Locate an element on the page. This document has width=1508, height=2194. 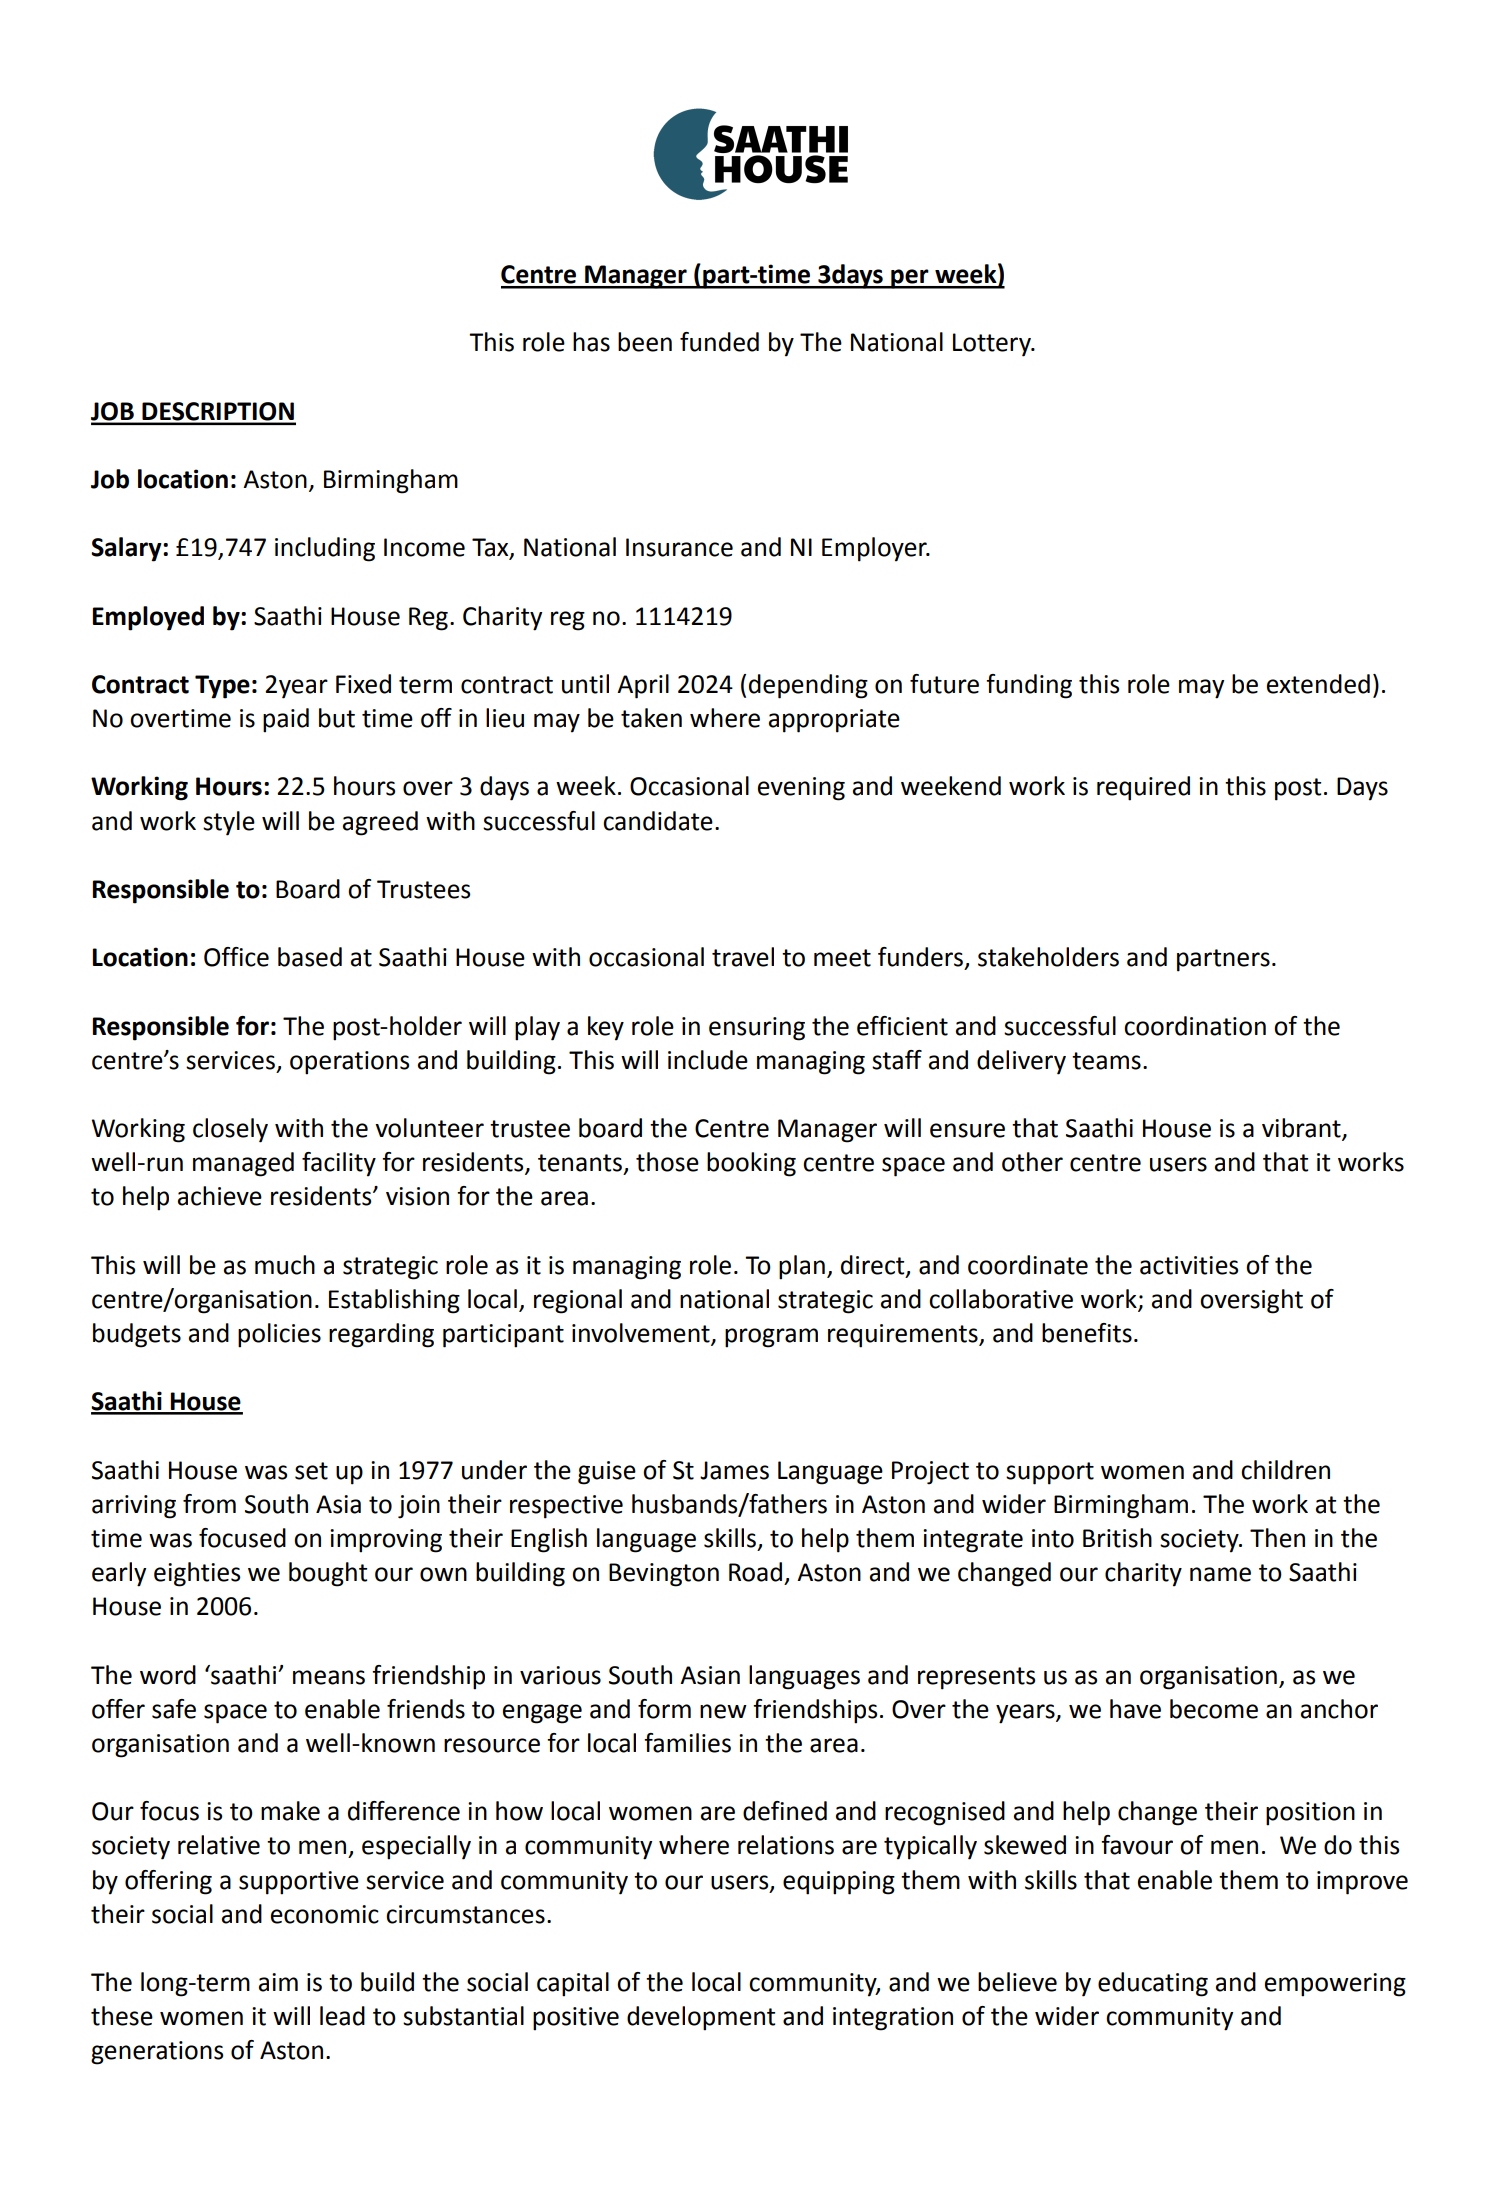
including is located at coordinates (325, 549).
